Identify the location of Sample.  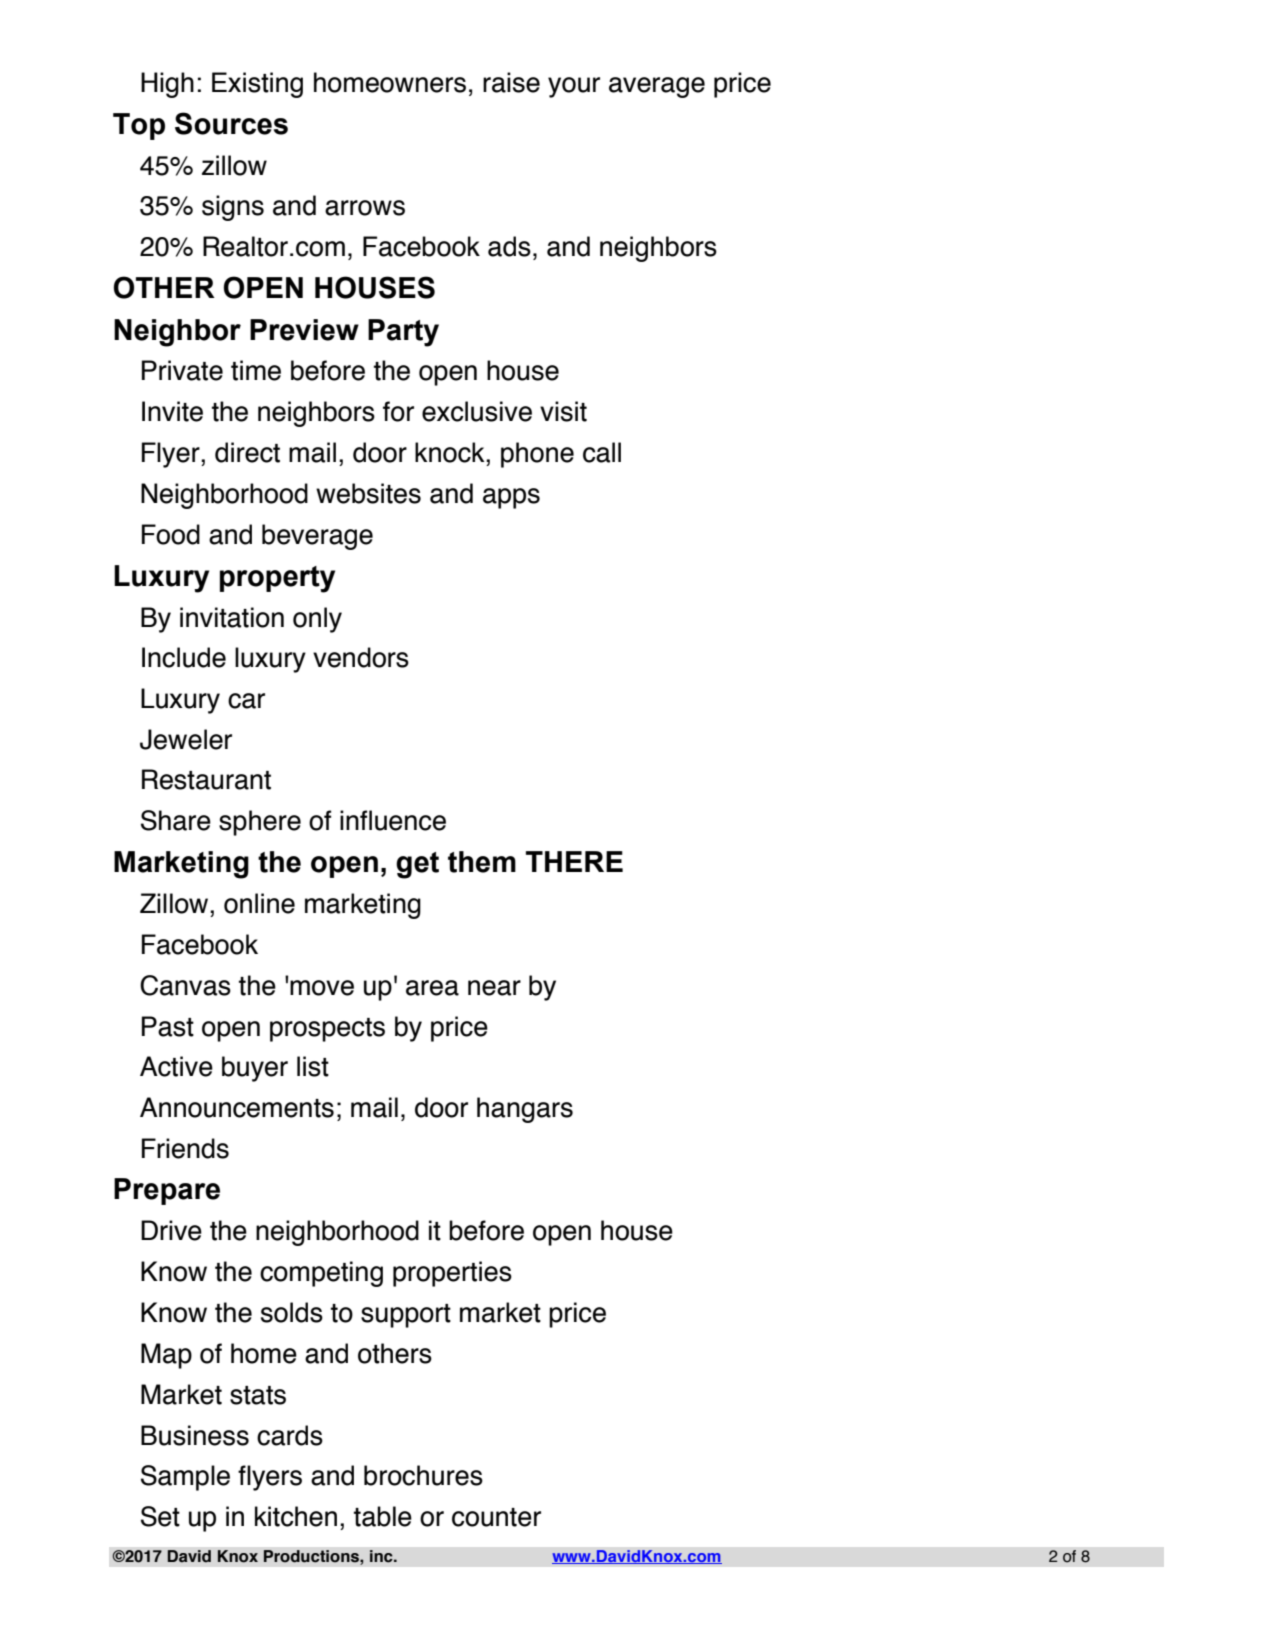
(185, 1478).
